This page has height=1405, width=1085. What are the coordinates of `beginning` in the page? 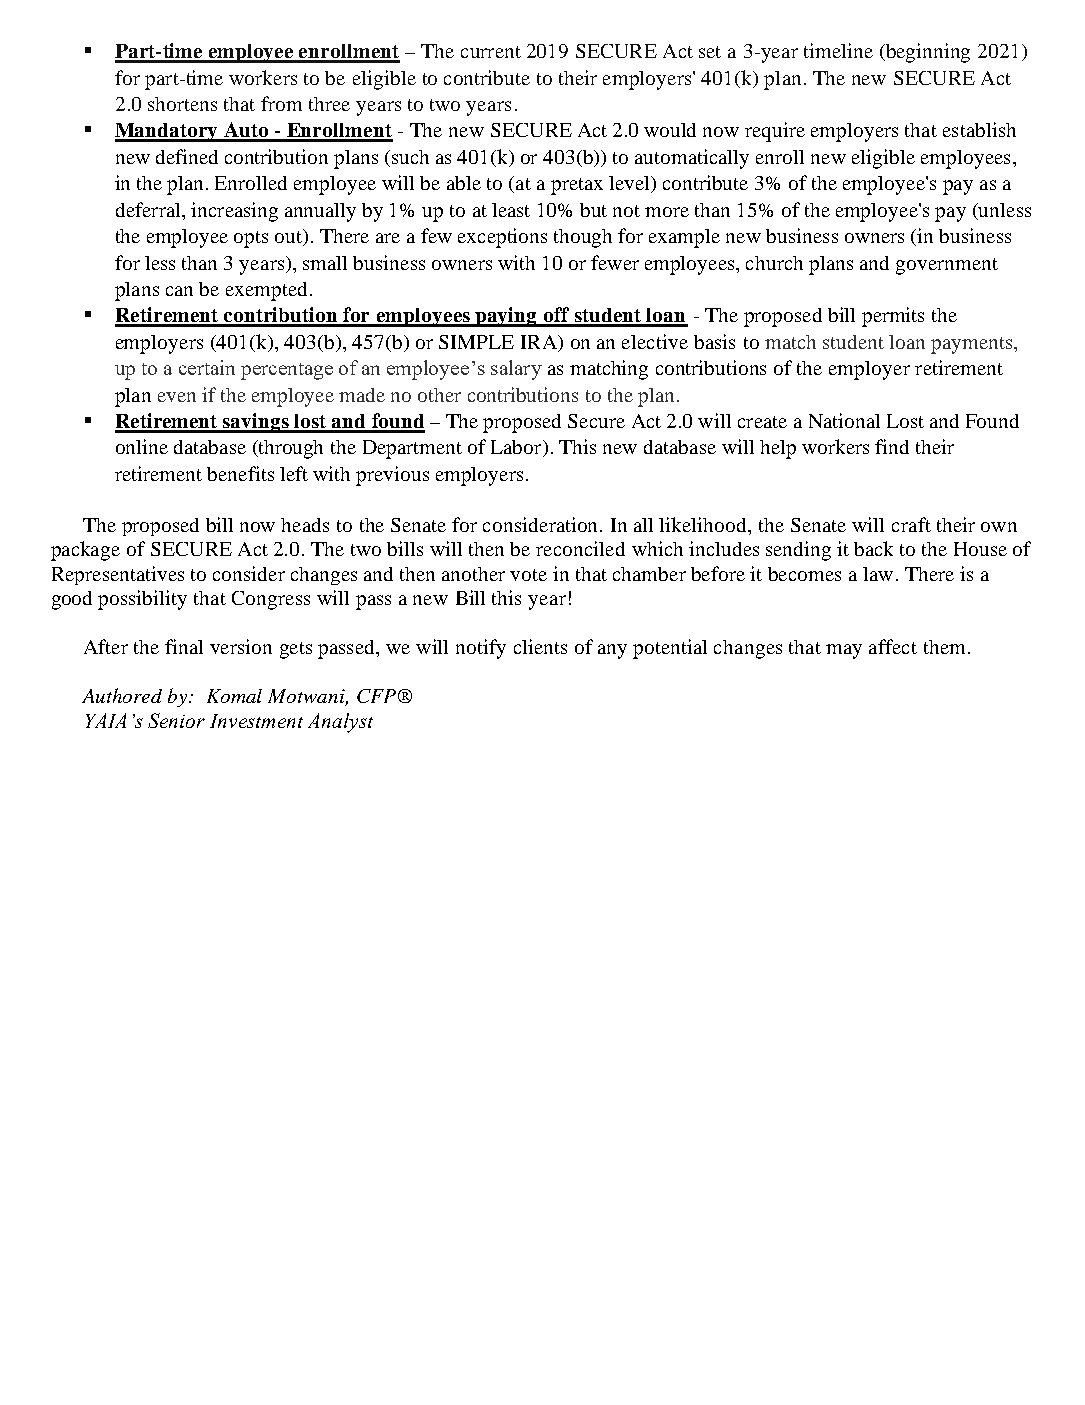 It's located at (927, 53).
